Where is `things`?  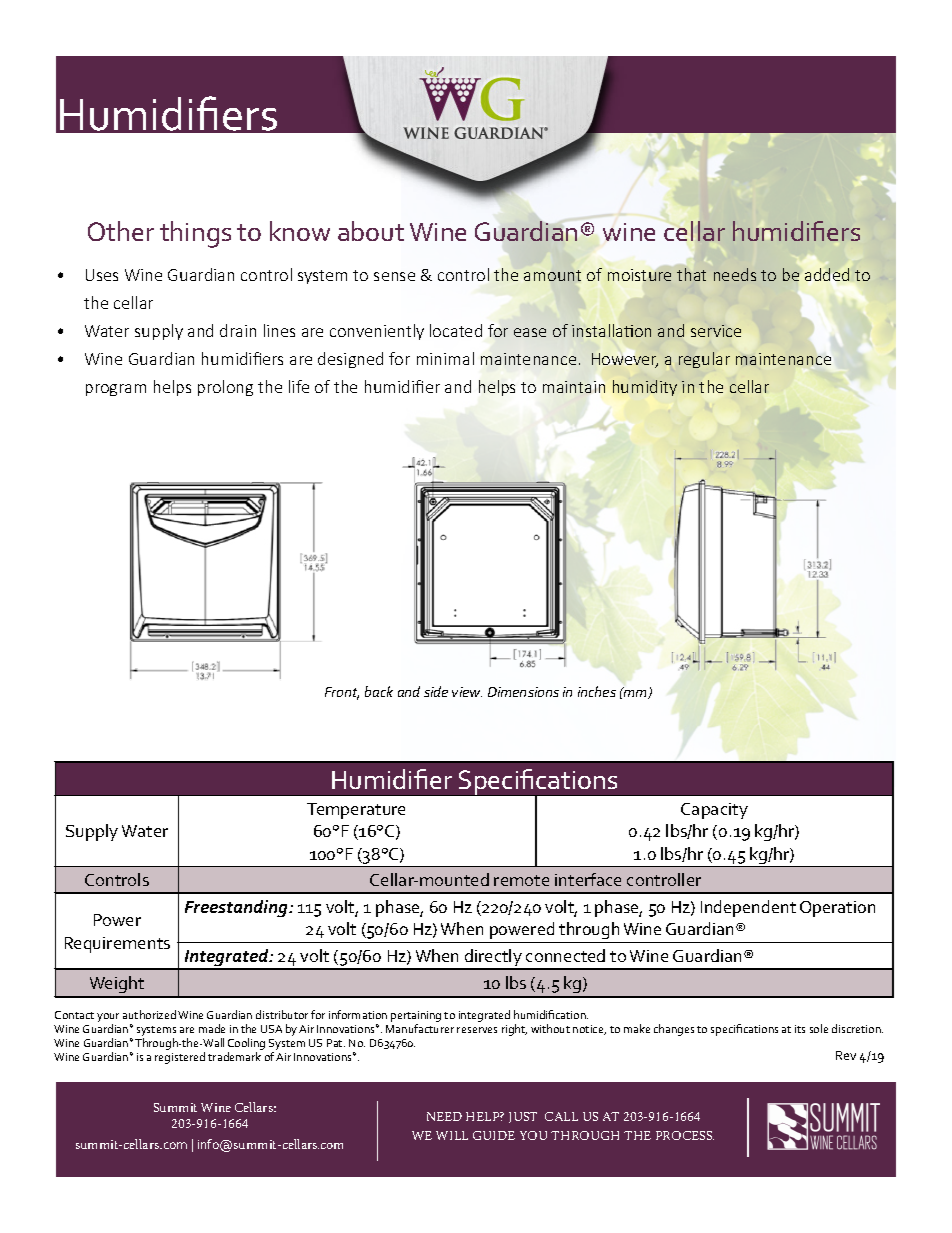
things is located at coordinates (195, 234).
